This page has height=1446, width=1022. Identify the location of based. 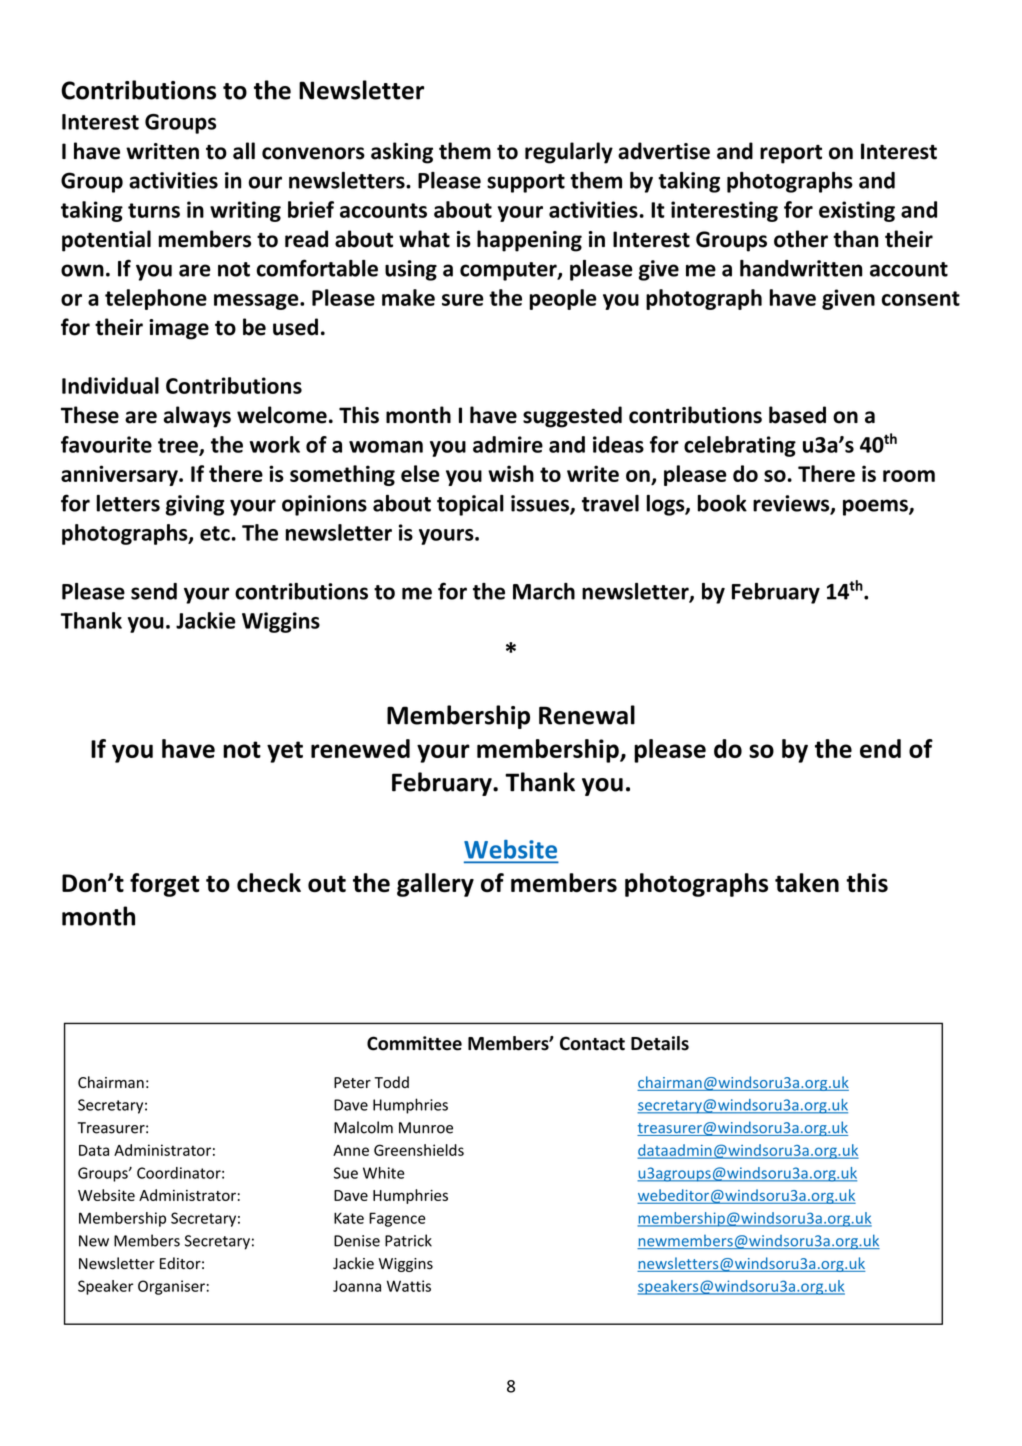
(797, 415).
